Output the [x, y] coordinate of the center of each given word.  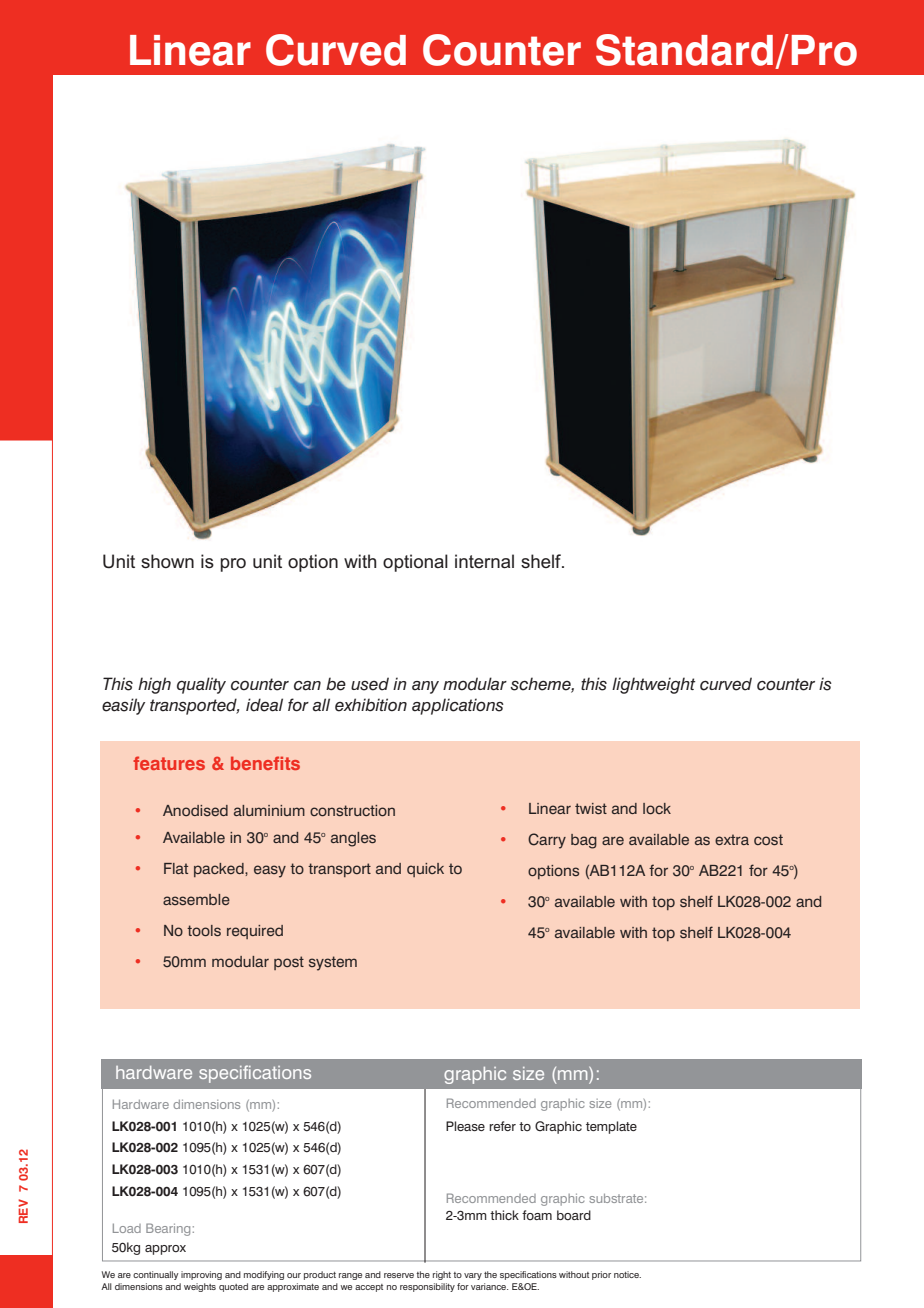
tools [204, 931]
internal [484, 561]
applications [458, 706]
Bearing [168, 1229]
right [442, 1275]
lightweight [653, 685]
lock [657, 808]
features [169, 763]
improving [201, 1275]
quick [425, 870]
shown [167, 561]
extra [732, 839]
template [611, 1127]
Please [465, 1126]
